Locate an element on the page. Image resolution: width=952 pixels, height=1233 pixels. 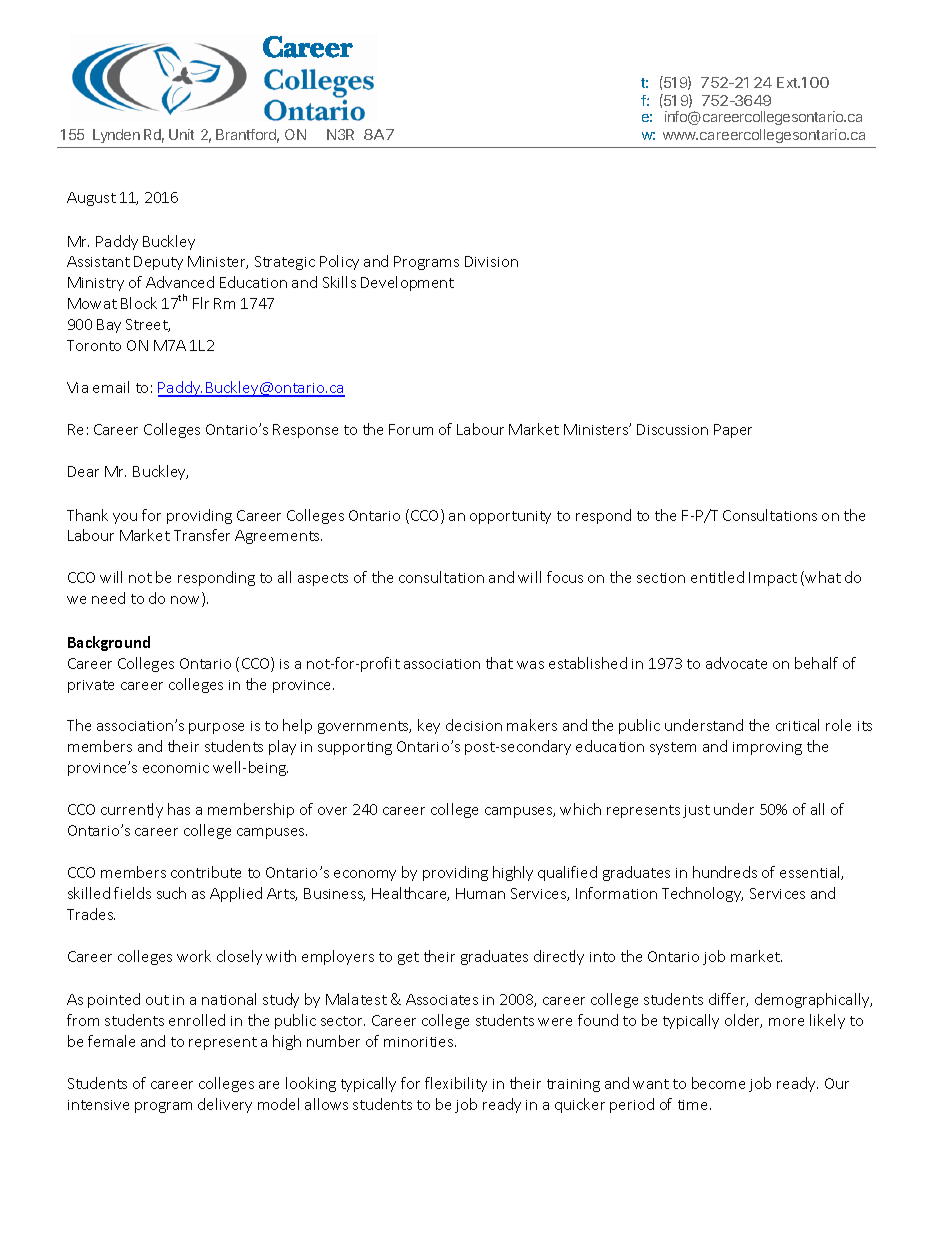
you is located at coordinates (125, 518).
